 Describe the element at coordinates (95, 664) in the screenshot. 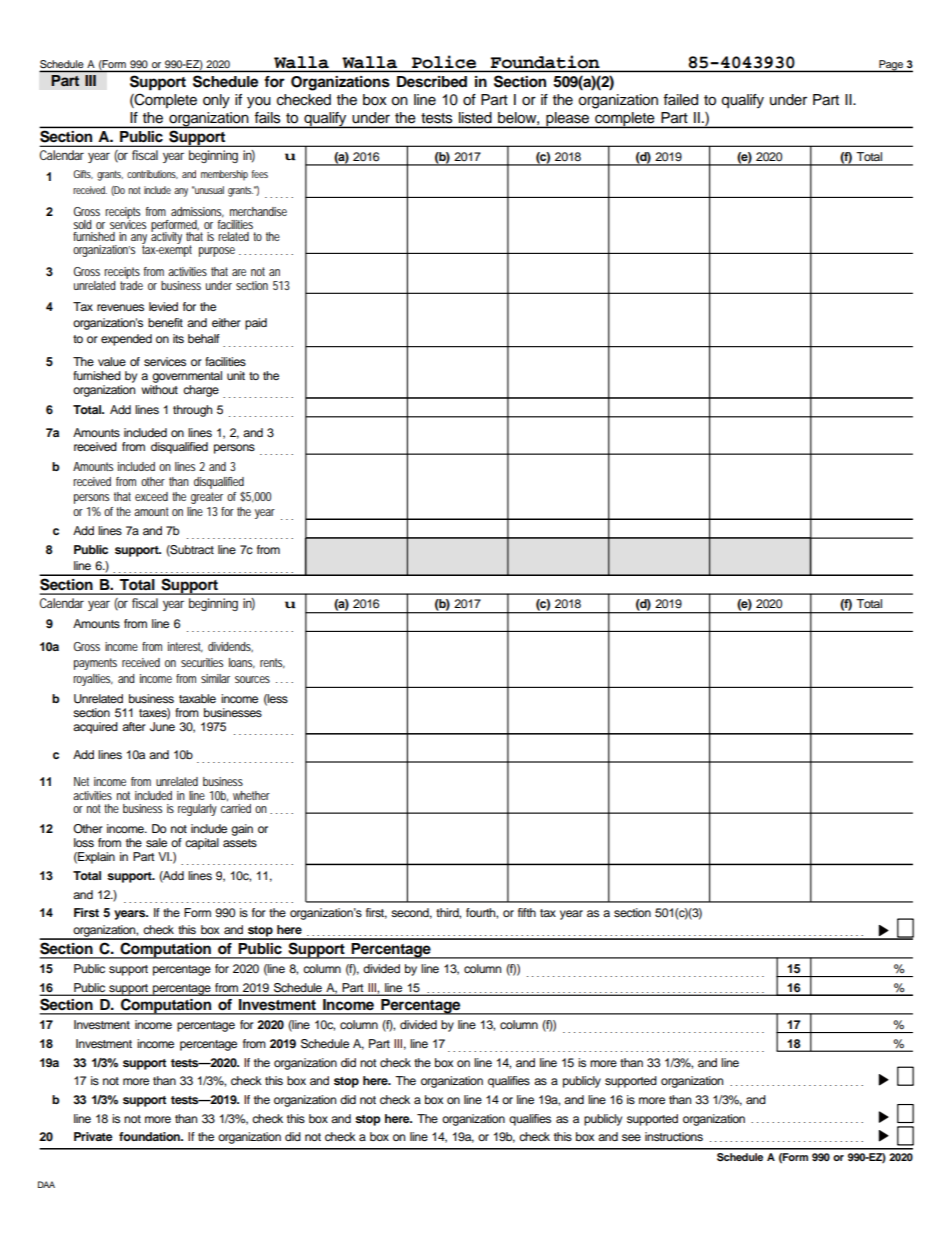

I see `payments` at that location.
